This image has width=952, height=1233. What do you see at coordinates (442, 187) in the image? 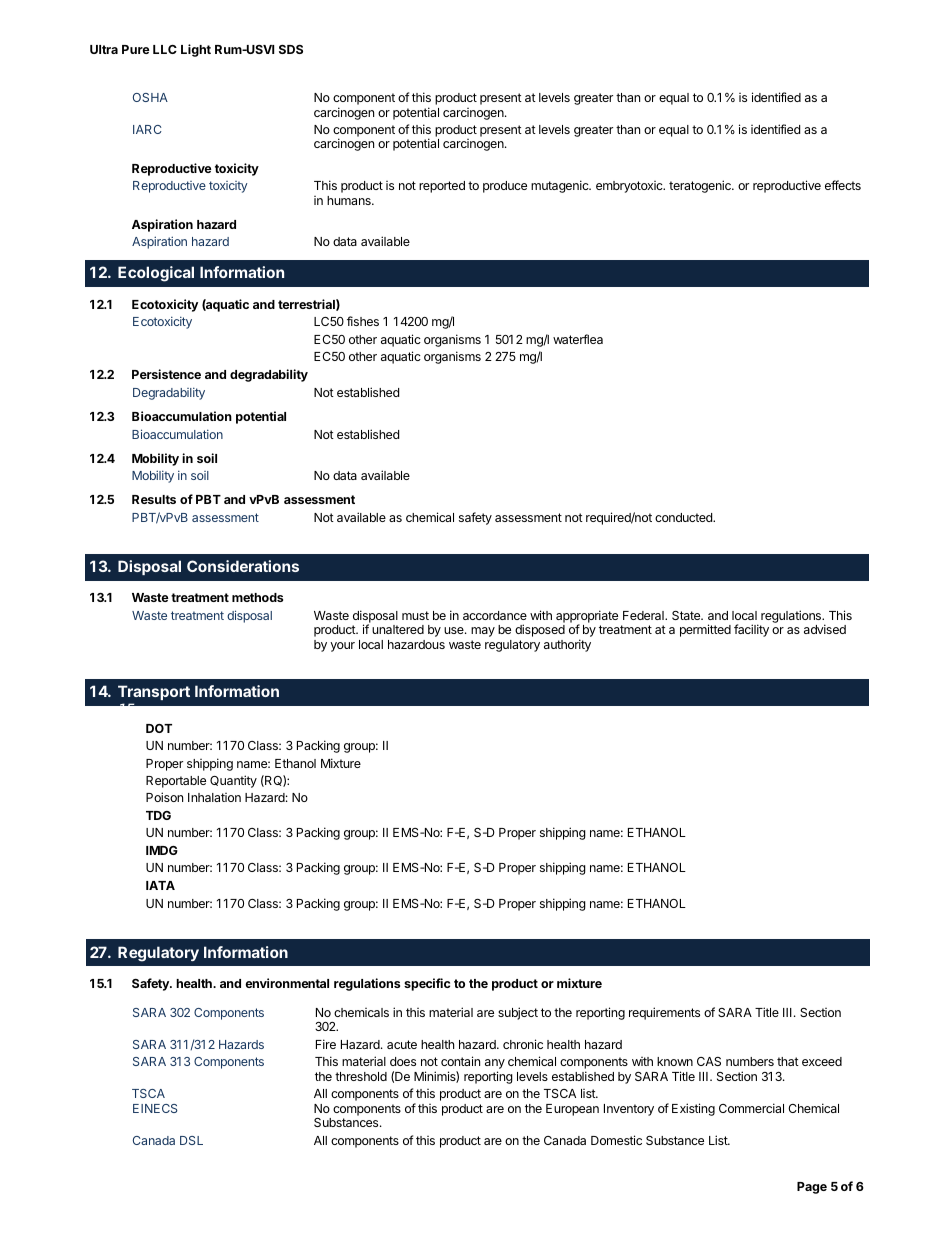
I see `reported` at bounding box center [442, 187].
